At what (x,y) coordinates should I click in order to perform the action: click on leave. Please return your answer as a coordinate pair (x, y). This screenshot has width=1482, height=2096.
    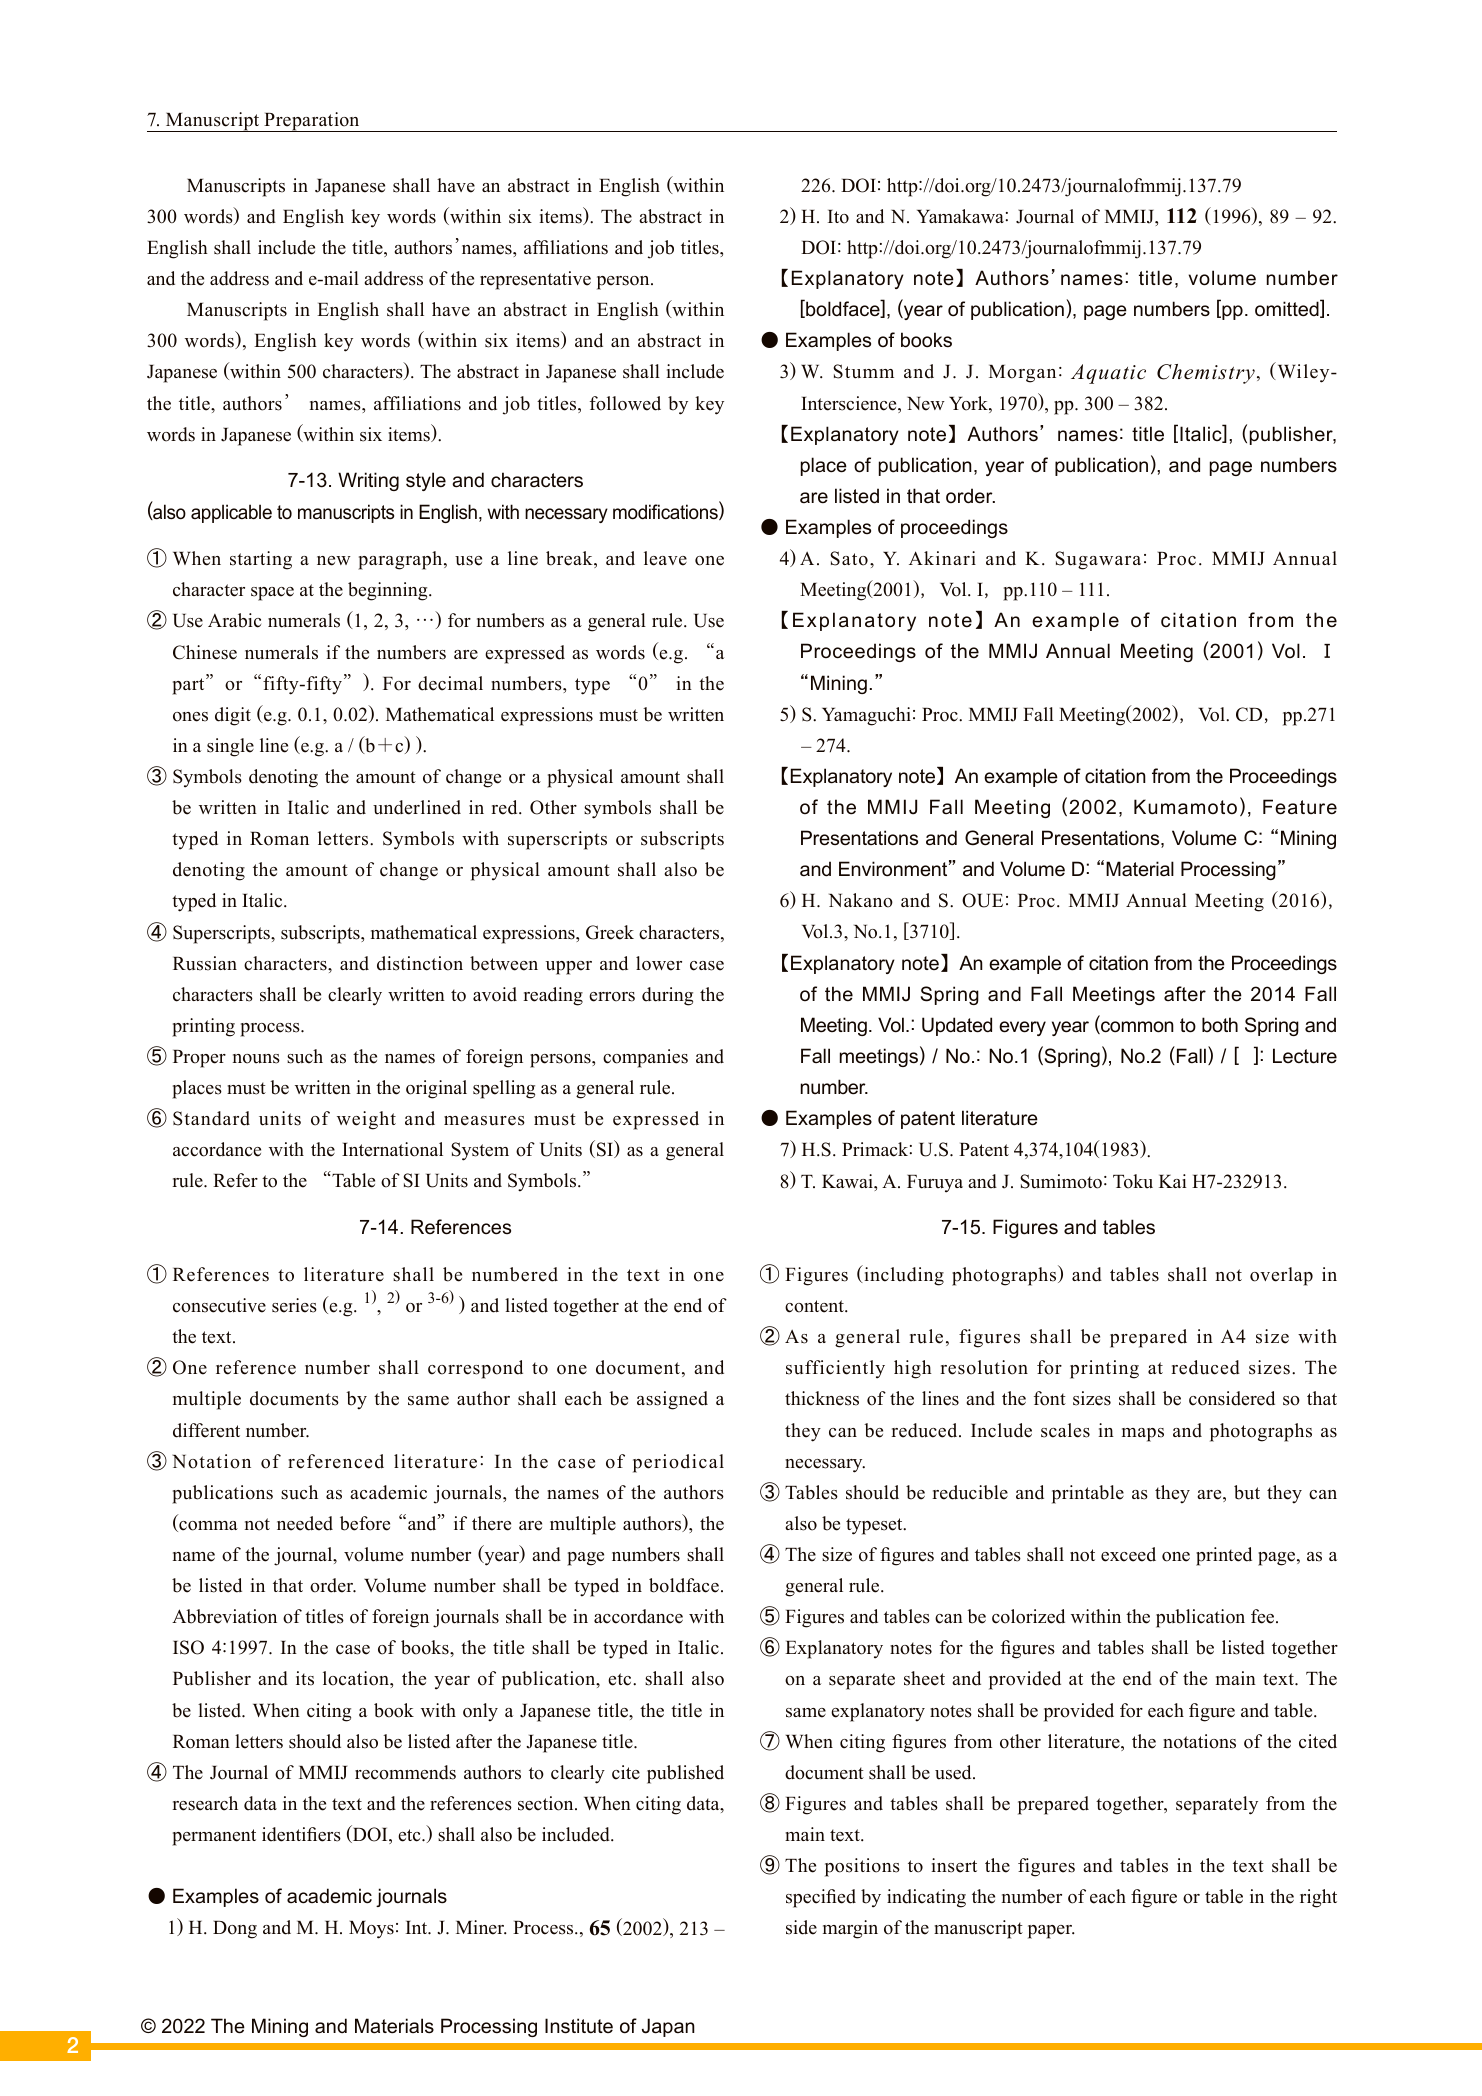
    Looking at the image, I should click on (665, 558).
